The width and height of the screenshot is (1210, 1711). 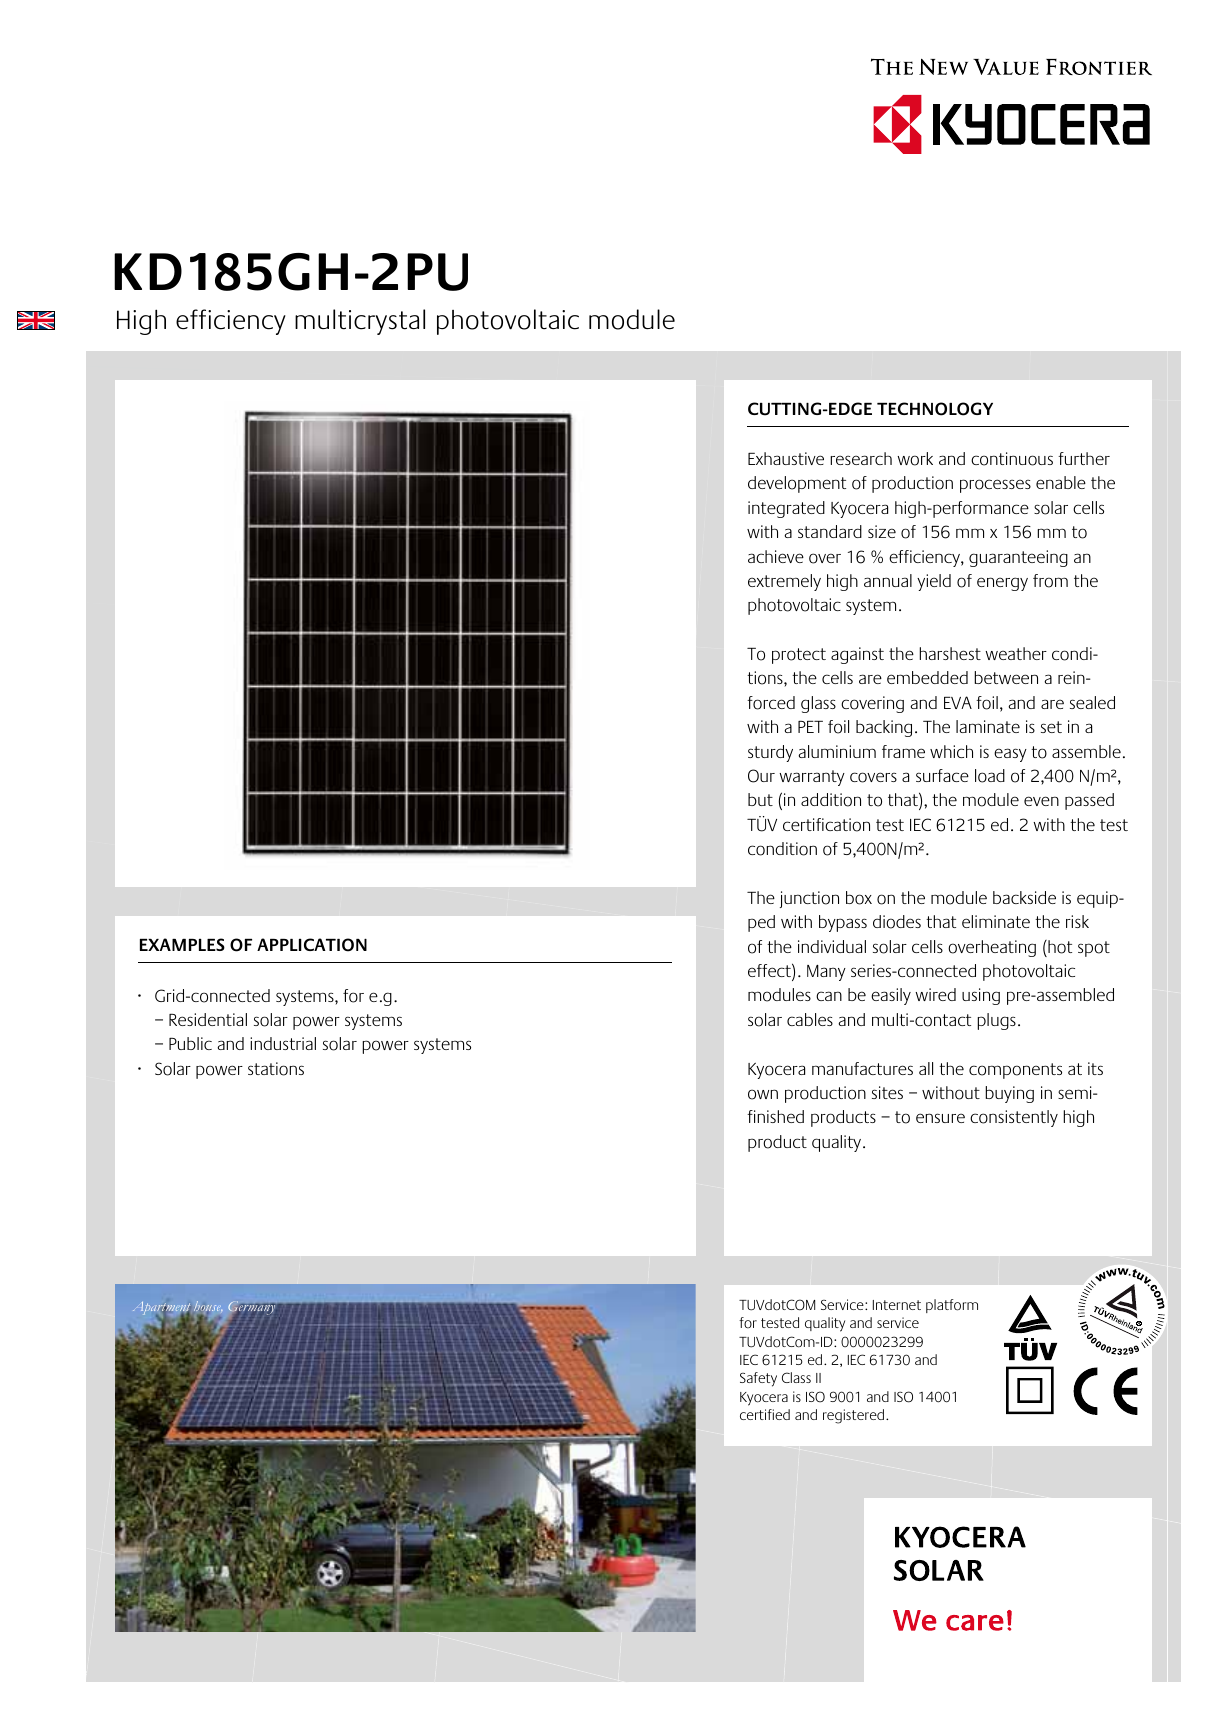 What do you see at coordinates (758, 1379) in the screenshot?
I see `Safety` at bounding box center [758, 1379].
